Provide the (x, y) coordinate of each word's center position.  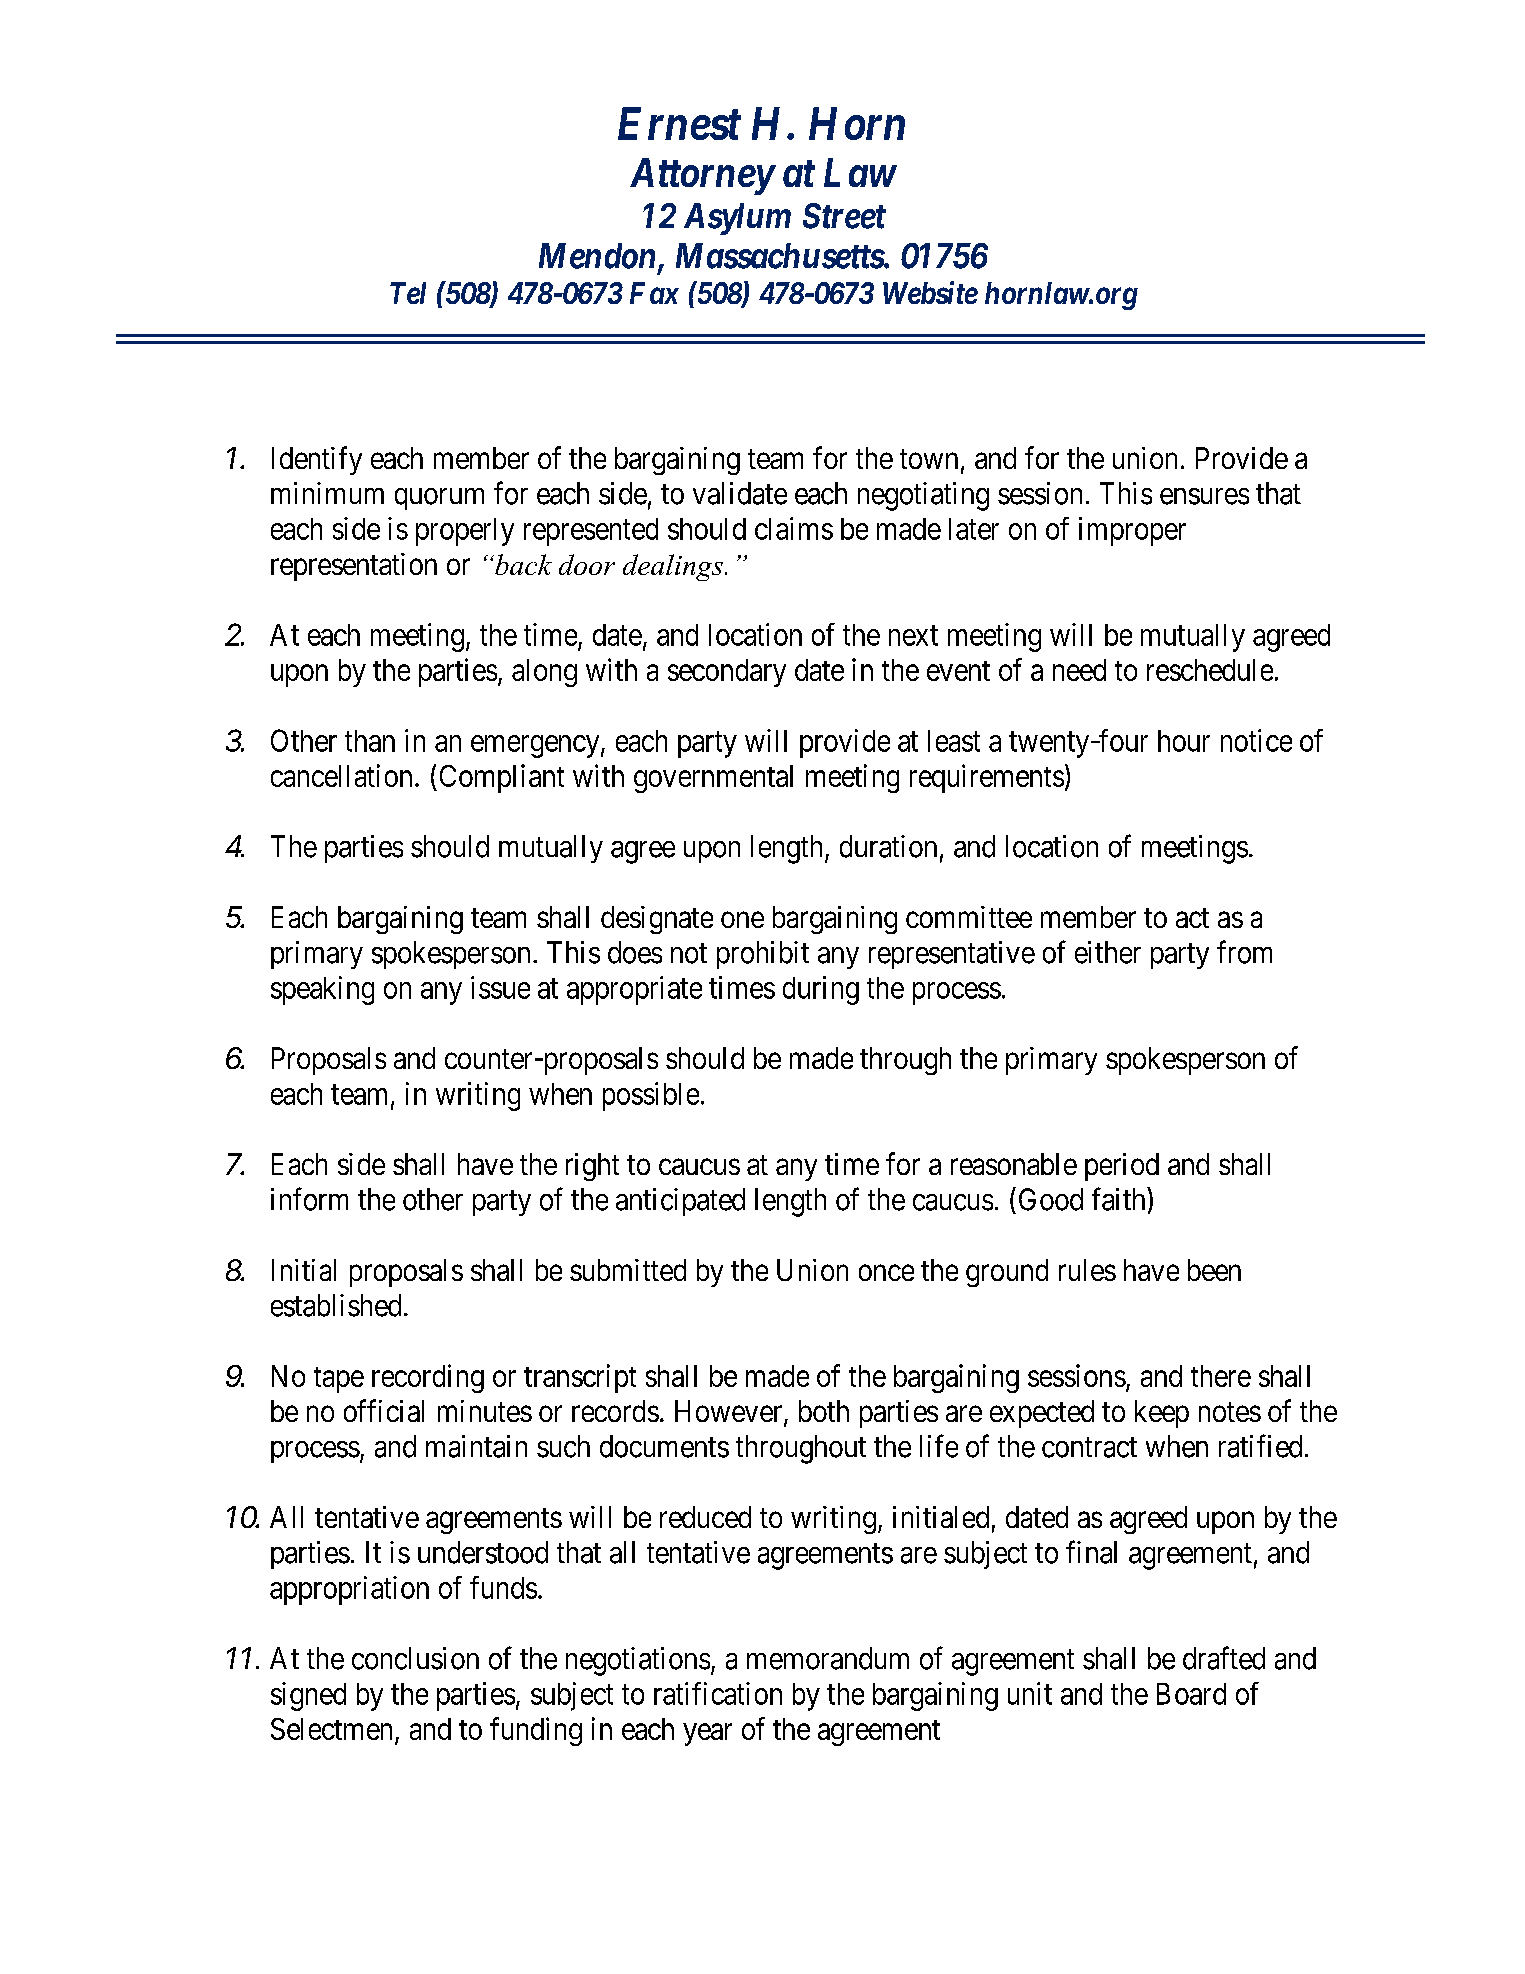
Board (1191, 1694)
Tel (408, 293)
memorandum (828, 1658)
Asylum (737, 219)
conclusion (415, 1658)
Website (930, 292)
